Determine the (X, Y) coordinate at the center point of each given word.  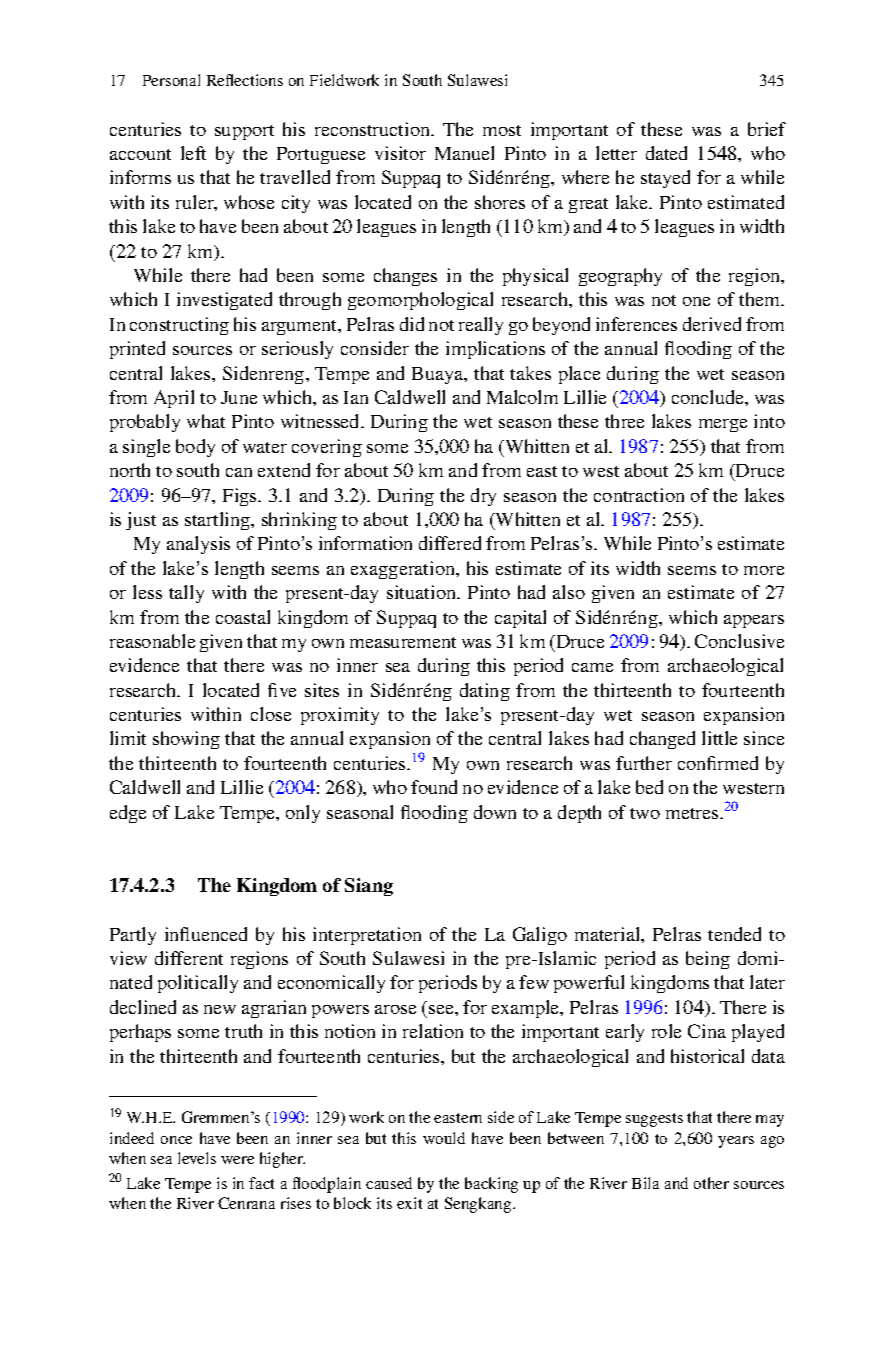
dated (666, 153)
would (444, 1138)
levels (197, 1158)
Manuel (464, 153)
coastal (243, 617)
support (244, 132)
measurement (403, 642)
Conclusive (739, 641)
